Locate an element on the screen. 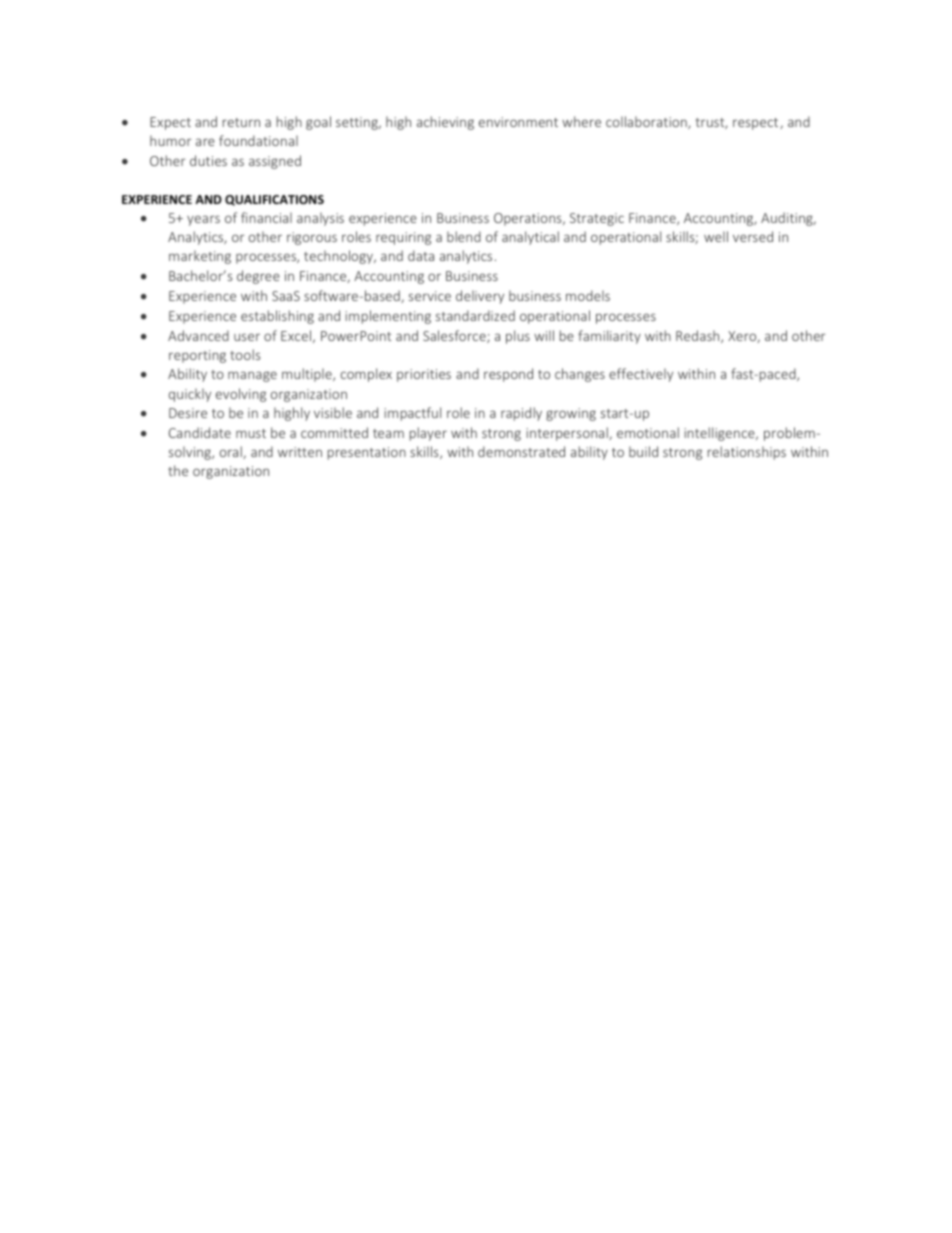 The height and width of the screenshot is (1233, 952). blend is located at coordinates (464, 236).
